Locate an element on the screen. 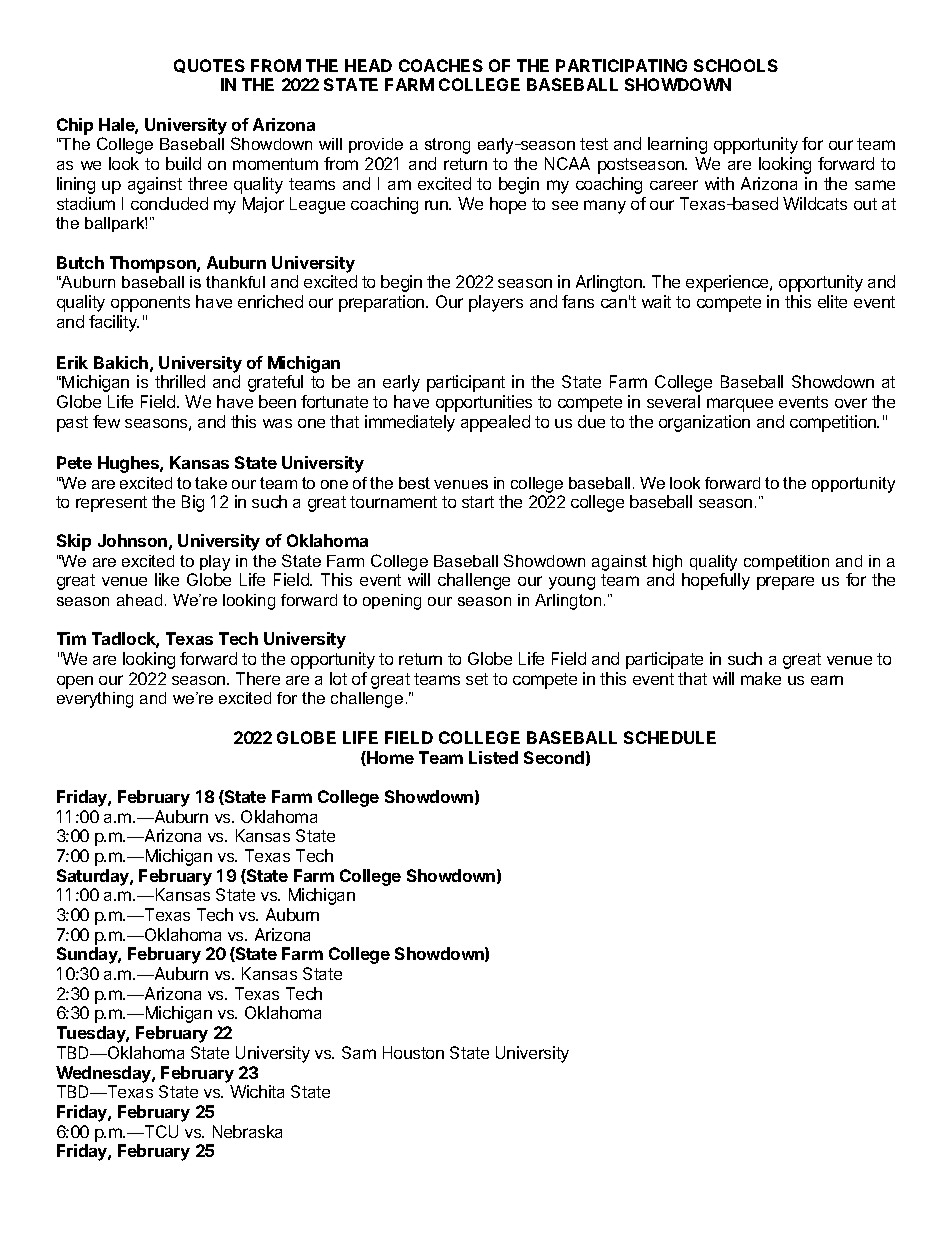 The height and width of the screenshot is (1233, 952). start is located at coordinates (478, 502).
